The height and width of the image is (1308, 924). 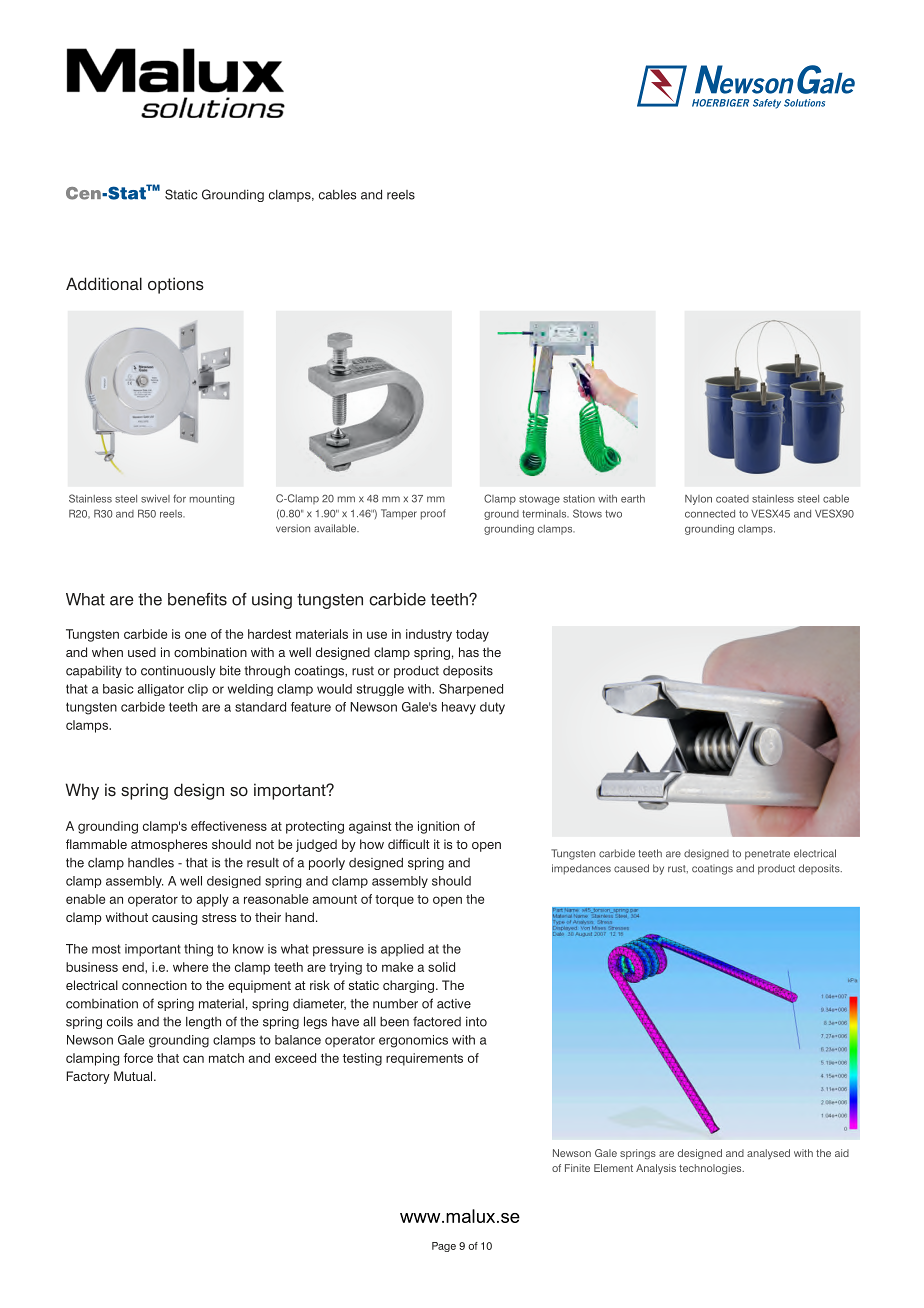 What do you see at coordinates (459, 708) in the image?
I see `heavy` at bounding box center [459, 708].
